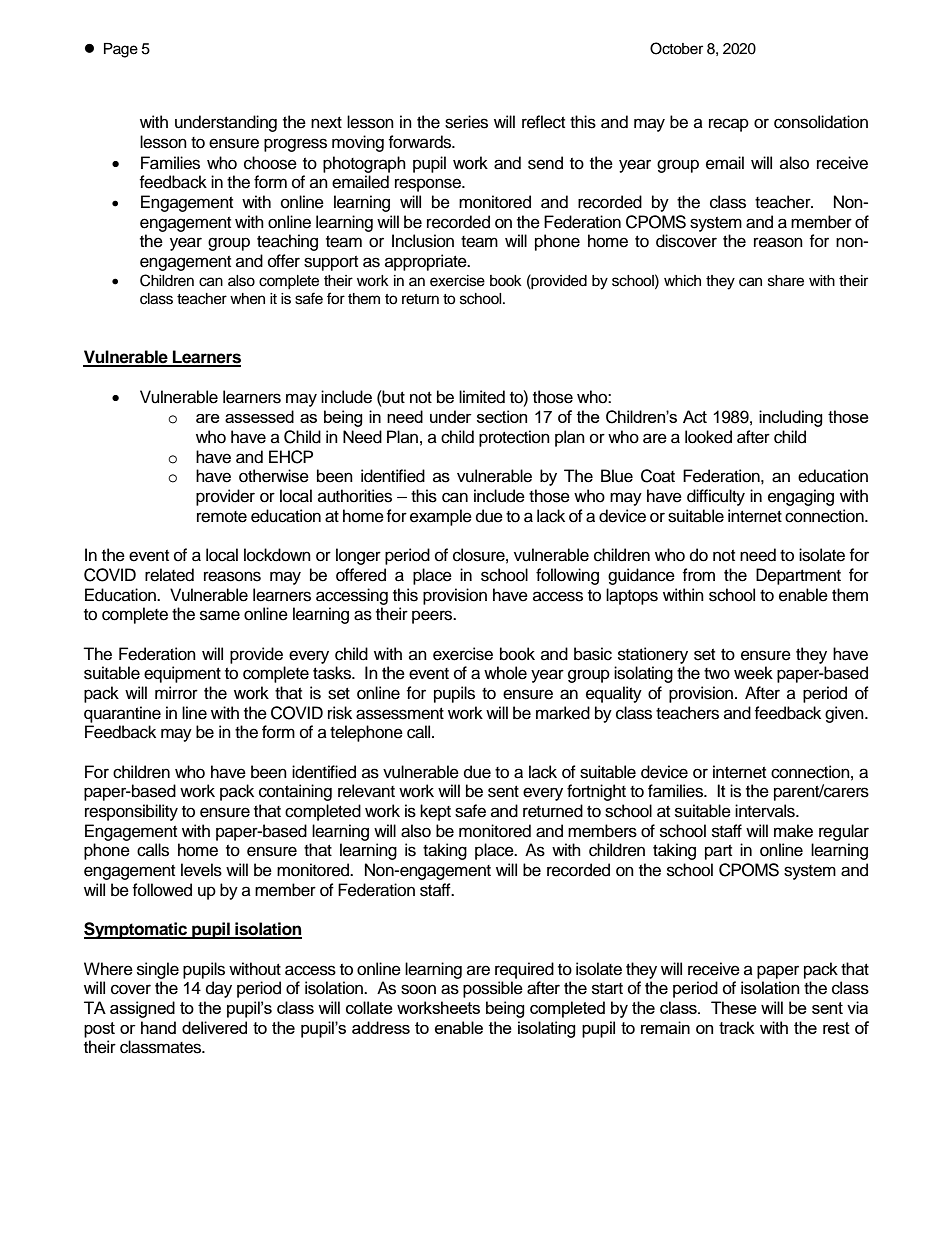 The height and width of the page is (1233, 952). What do you see at coordinates (734, 1007) in the page?
I see `These` at bounding box center [734, 1007].
